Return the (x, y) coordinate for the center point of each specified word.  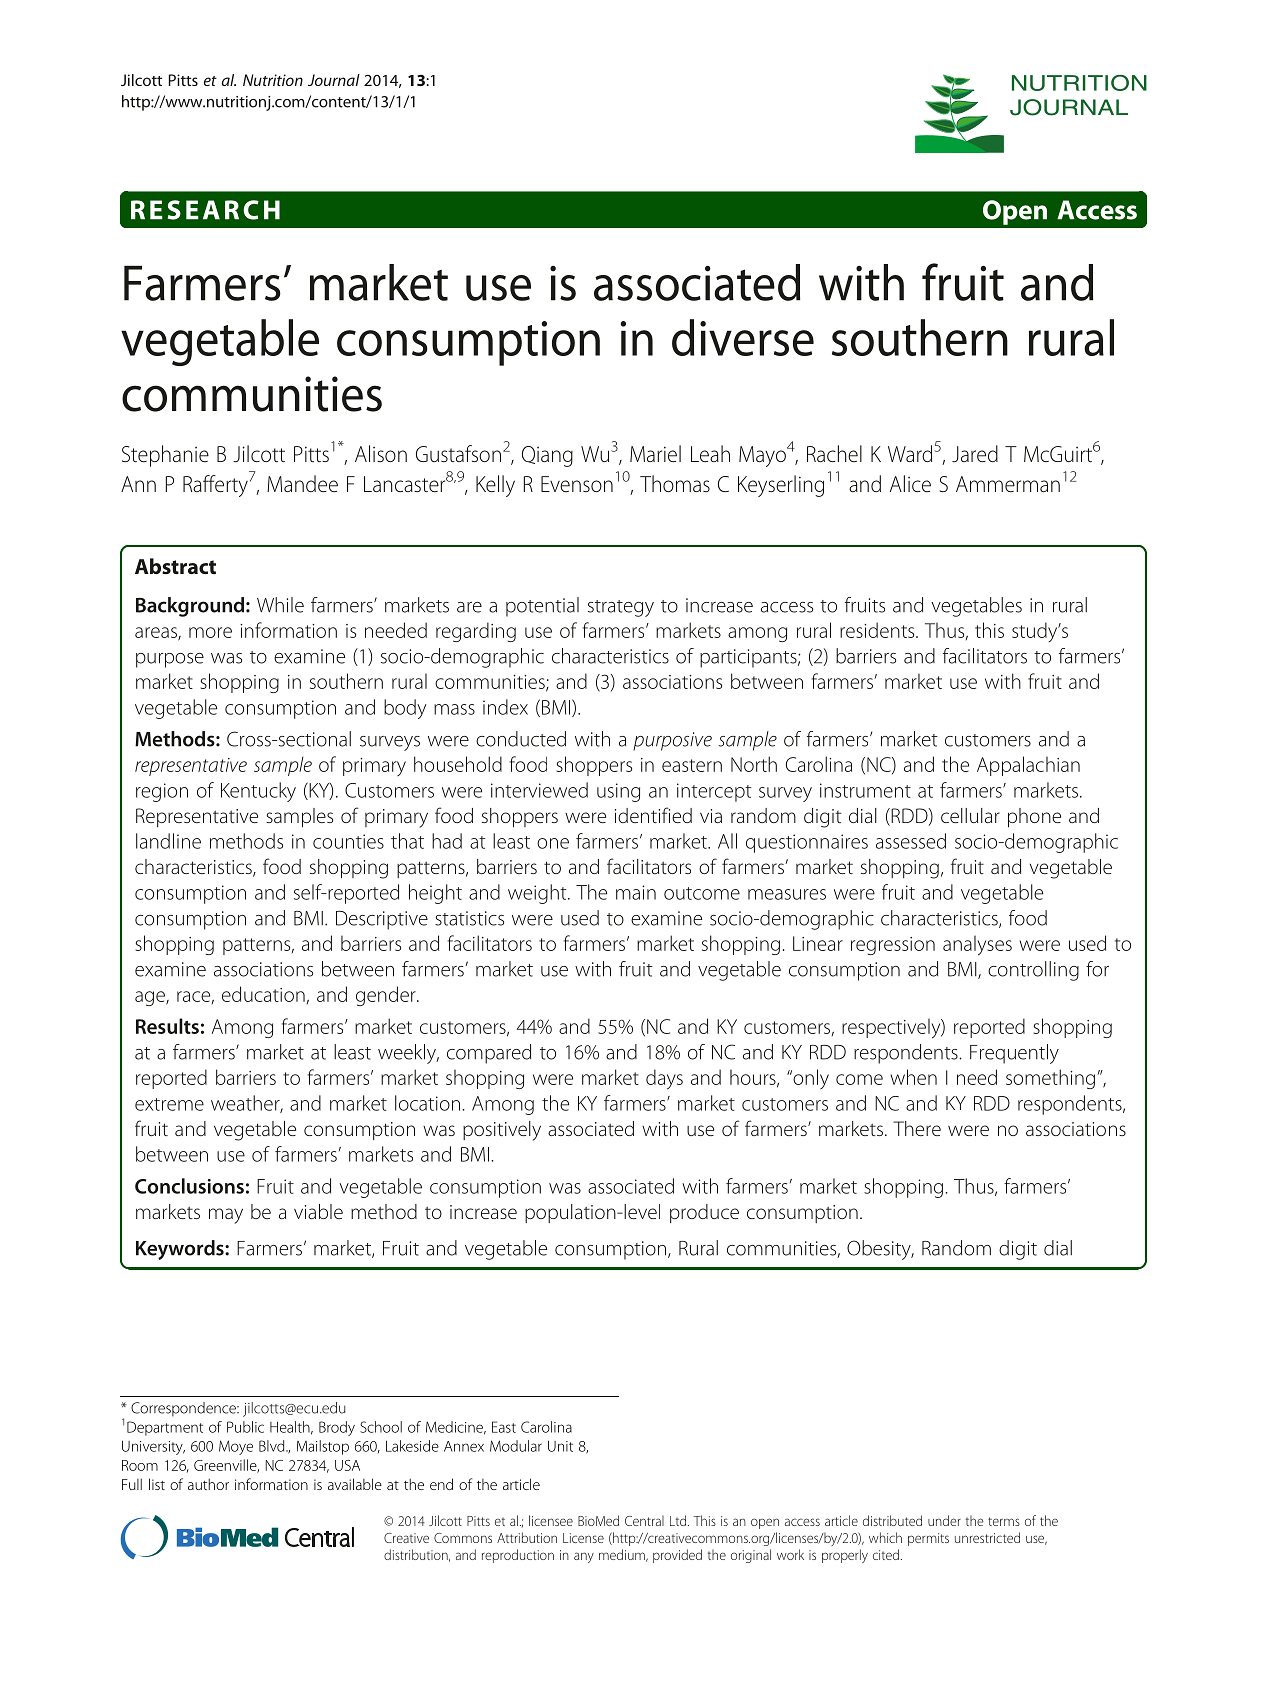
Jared (975, 454)
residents (878, 630)
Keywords (181, 1250)
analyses (977, 946)
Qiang (547, 456)
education (263, 994)
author (208, 1484)
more (210, 632)
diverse (743, 337)
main (636, 892)
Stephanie (165, 456)
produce (704, 1213)
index (505, 707)
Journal (334, 80)
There (917, 1128)
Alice (910, 483)
